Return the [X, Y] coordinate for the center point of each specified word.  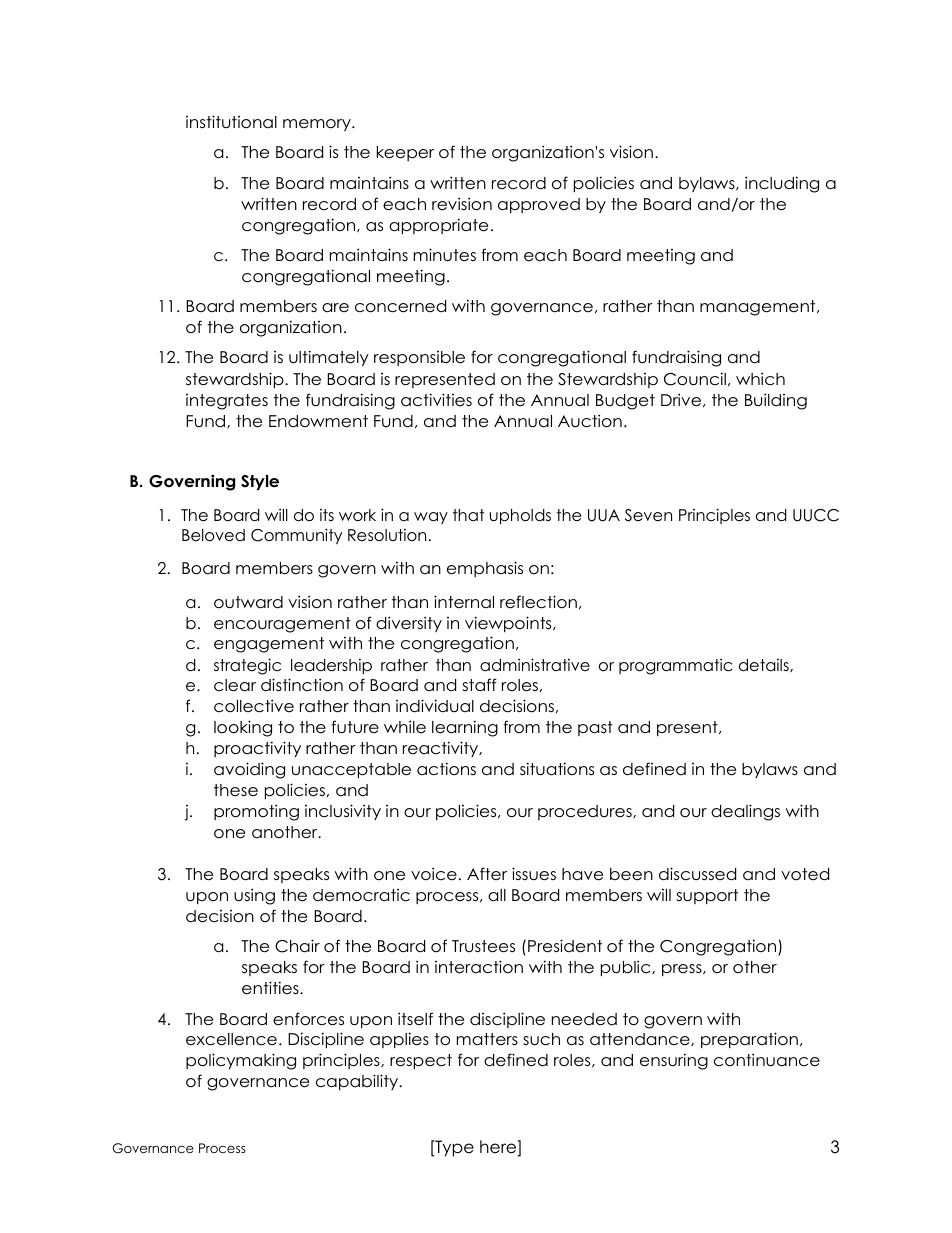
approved [539, 205]
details [765, 665]
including [782, 184]
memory [318, 125]
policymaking [241, 1061]
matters [487, 1039]
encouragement [282, 625]
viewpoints [509, 624]
